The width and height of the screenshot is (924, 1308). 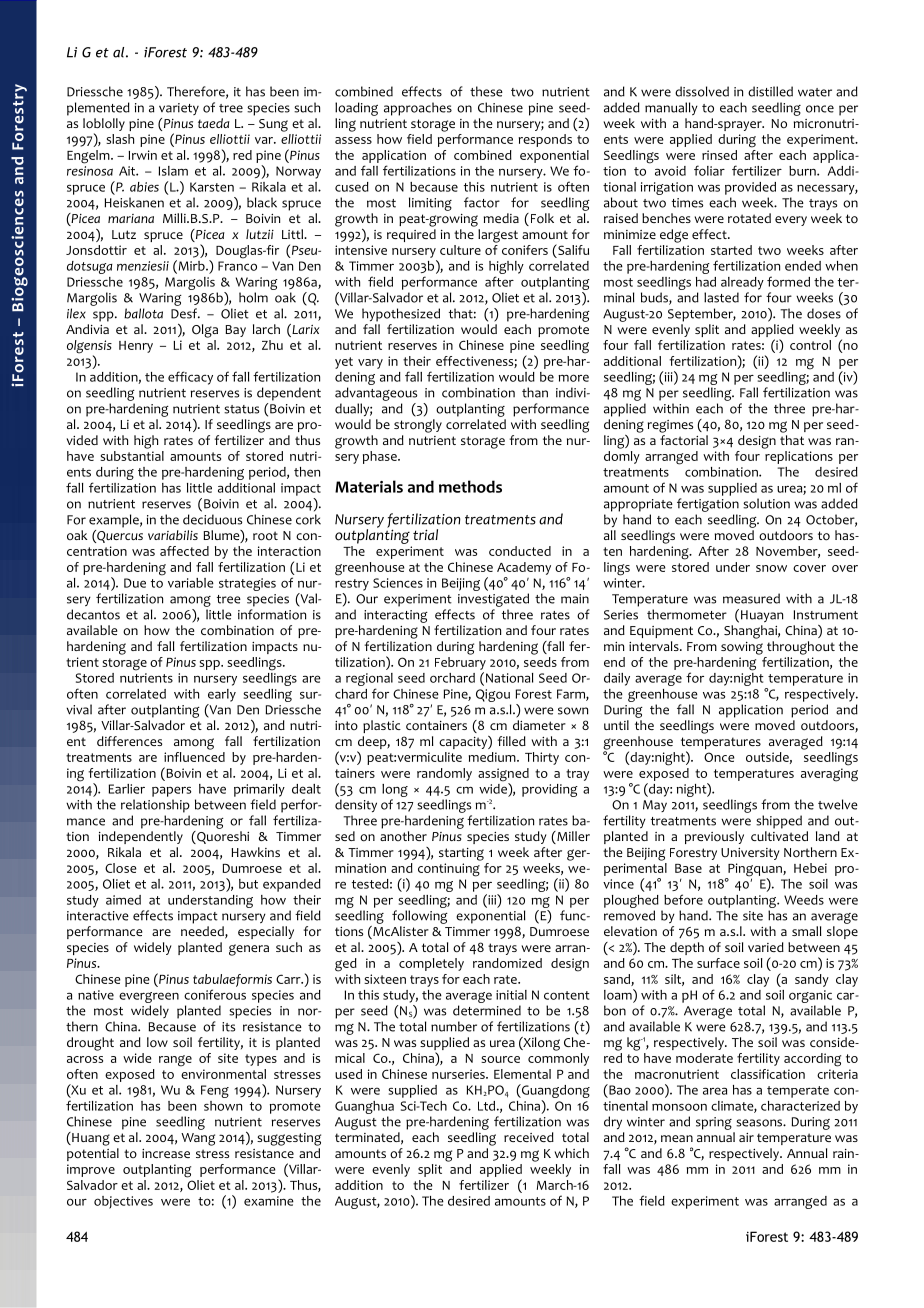 What do you see at coordinates (179, 109) in the screenshot?
I see `variety` at bounding box center [179, 109].
